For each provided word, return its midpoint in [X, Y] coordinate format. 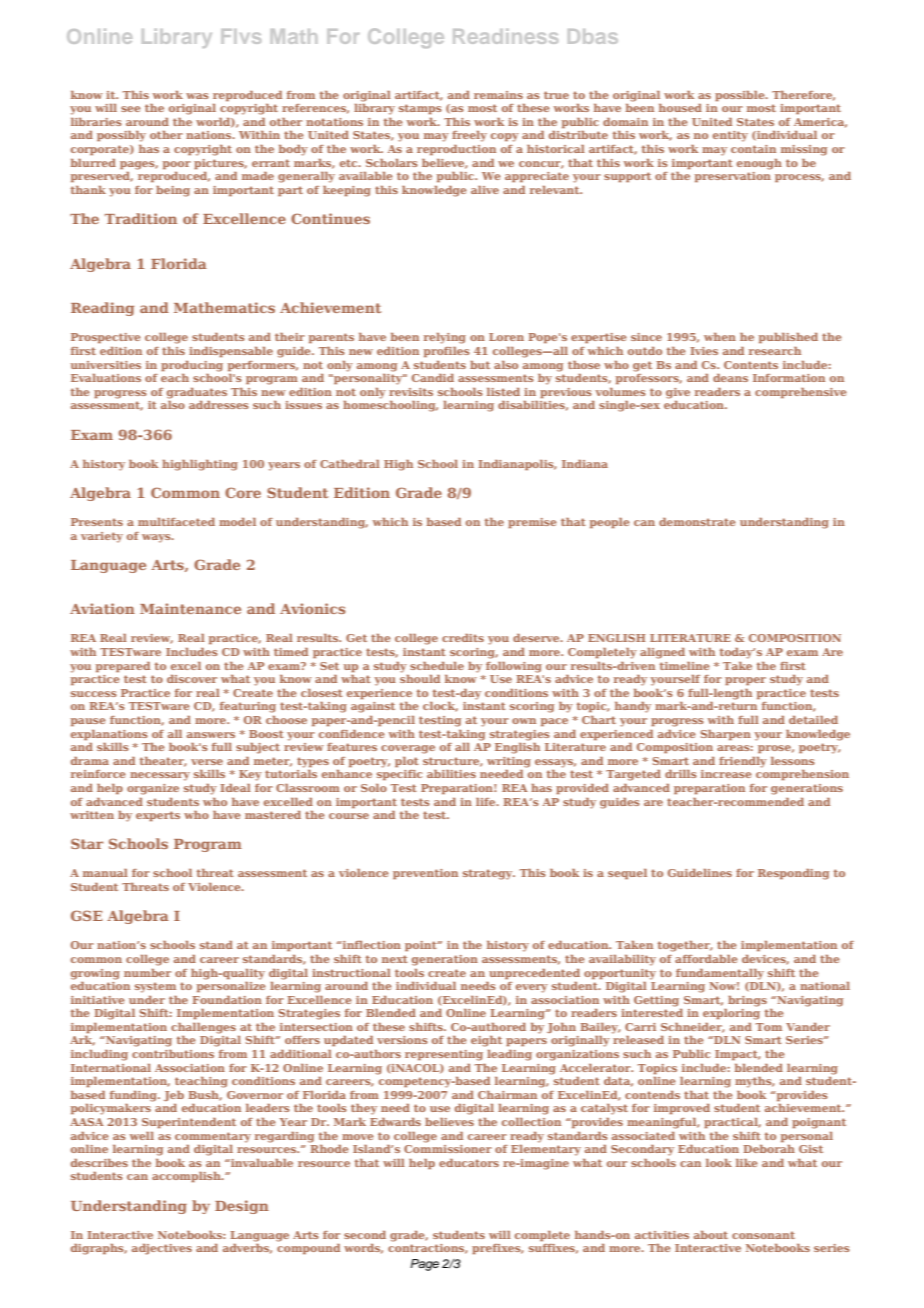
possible [741, 96]
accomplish [187, 1177]
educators [469, 1163]
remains [498, 95]
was [197, 96]
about [711, 1235]
